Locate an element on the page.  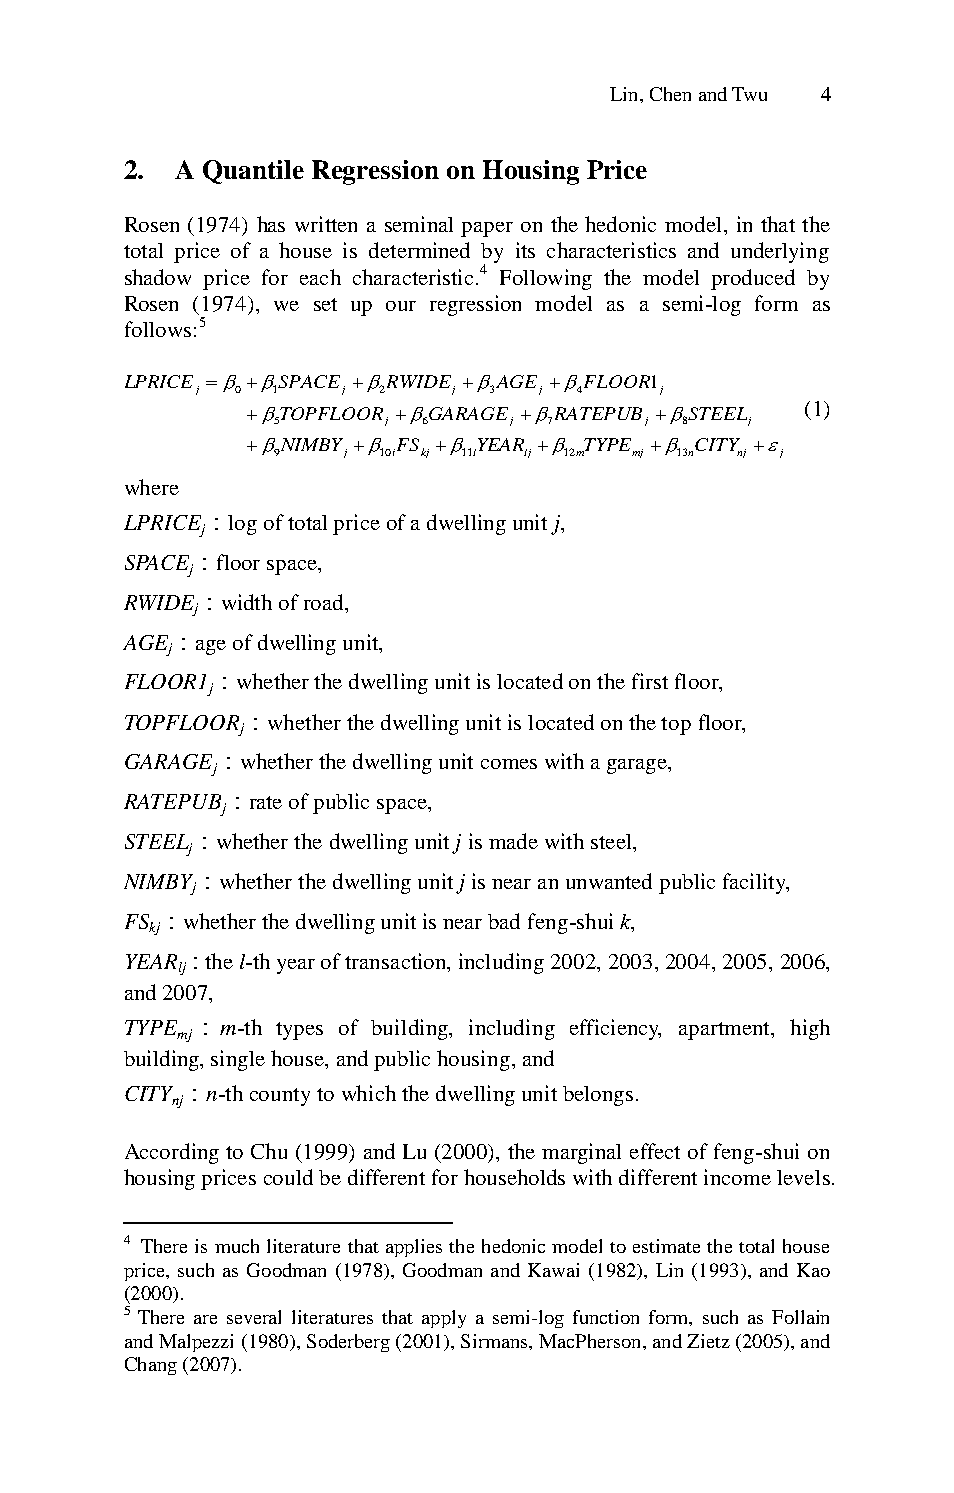
road is located at coordinates (325, 603).
